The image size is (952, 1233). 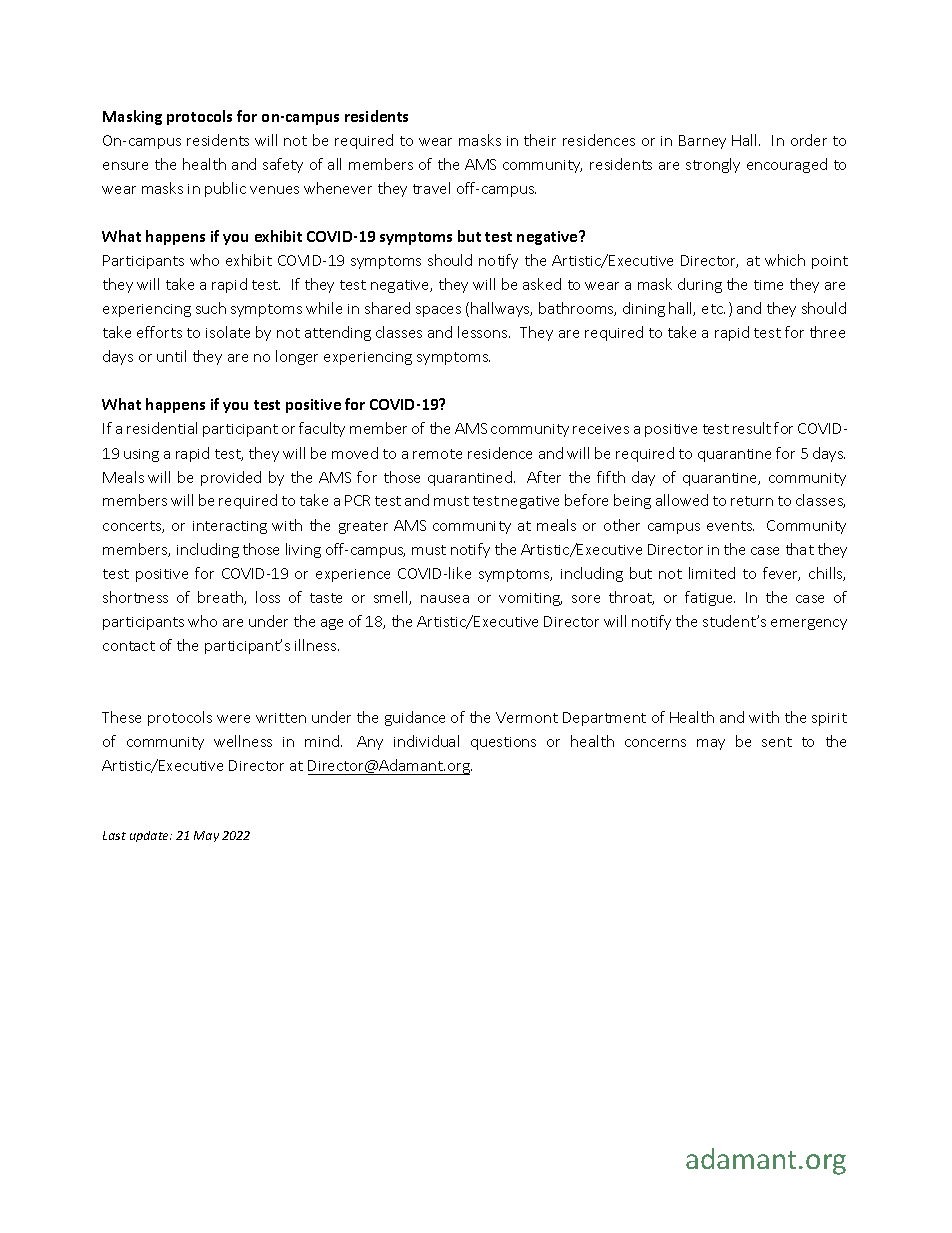 What do you see at coordinates (712, 573) in the screenshot?
I see `limited` at bounding box center [712, 573].
